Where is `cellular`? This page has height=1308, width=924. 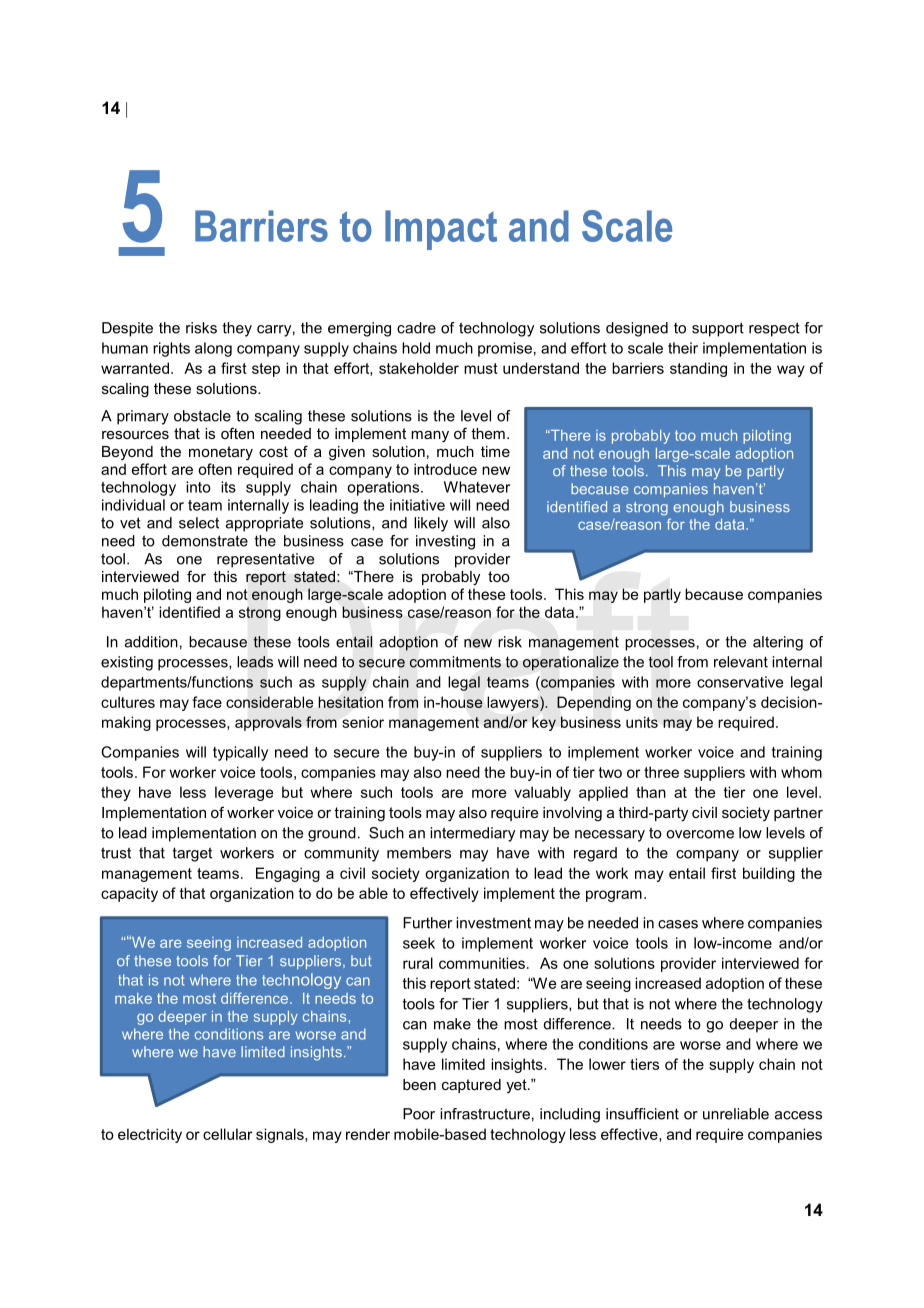
cellular is located at coordinates (227, 1134).
